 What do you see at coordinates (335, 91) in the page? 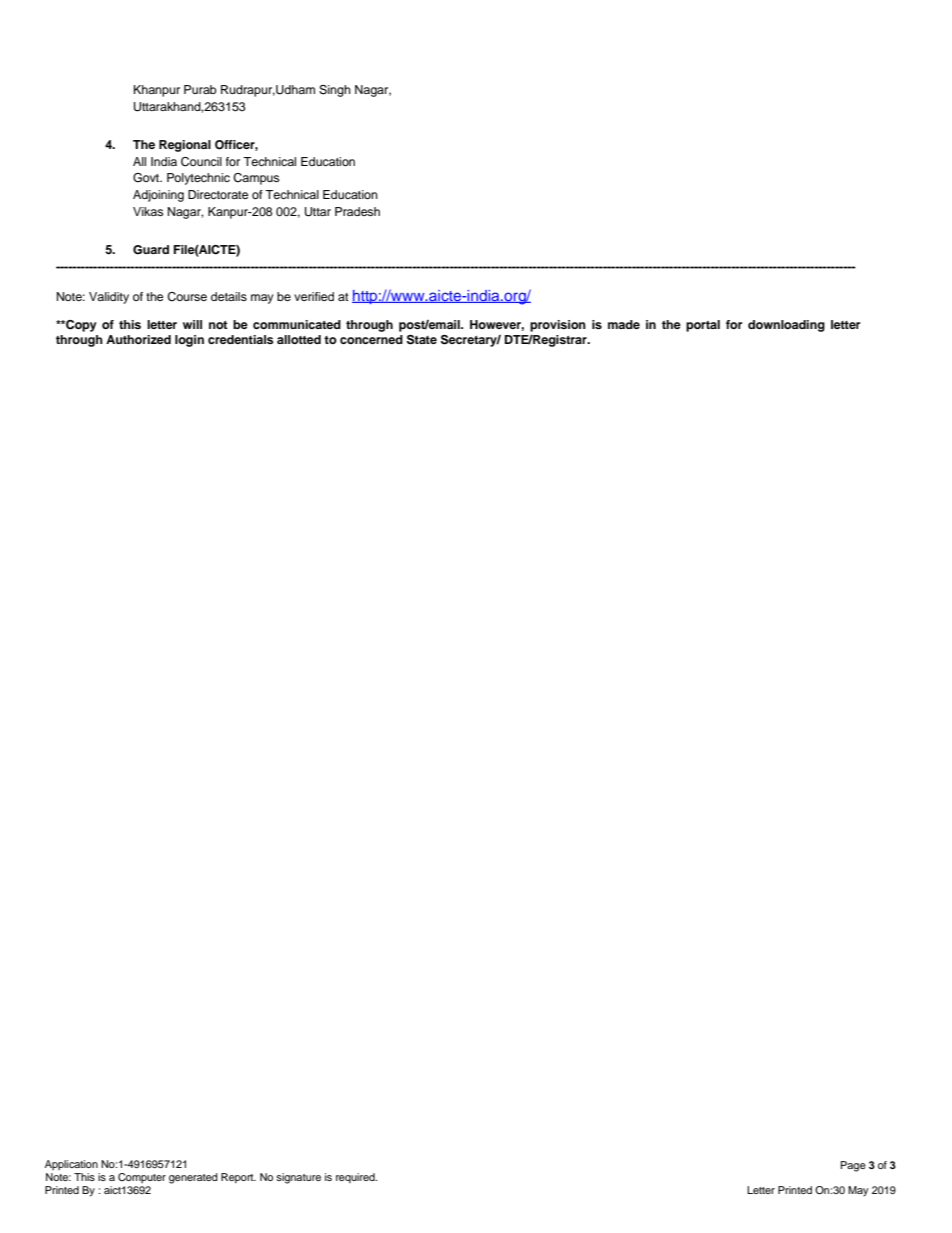
I see `Singh` at bounding box center [335, 91].
